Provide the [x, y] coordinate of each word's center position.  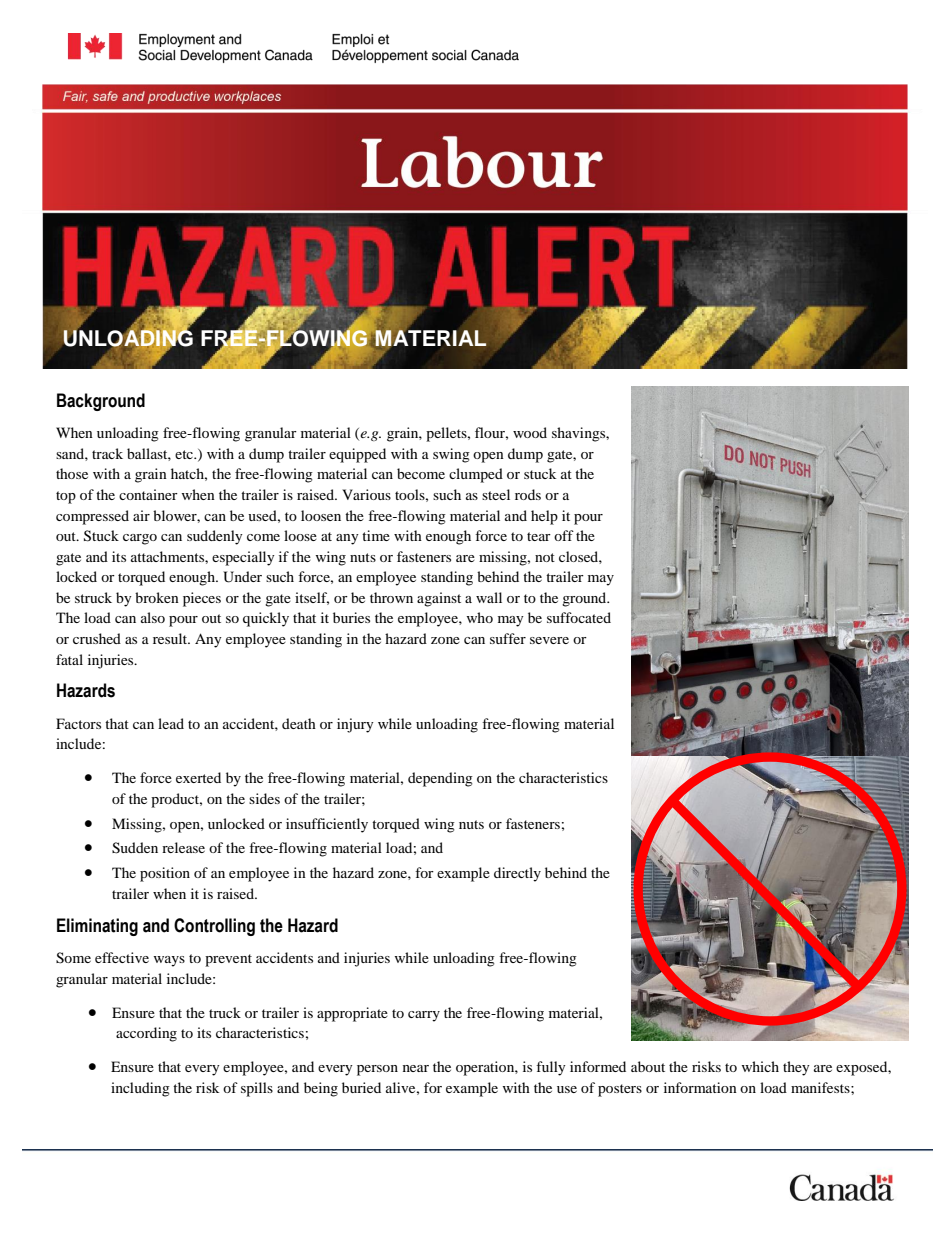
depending [440, 779]
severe [549, 640]
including [140, 1089]
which [760, 1066]
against [439, 599]
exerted [198, 777]
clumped [476, 475]
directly [517, 874]
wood [530, 432]
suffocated [579, 617]
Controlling [214, 927]
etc [185, 454]
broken [157, 597]
